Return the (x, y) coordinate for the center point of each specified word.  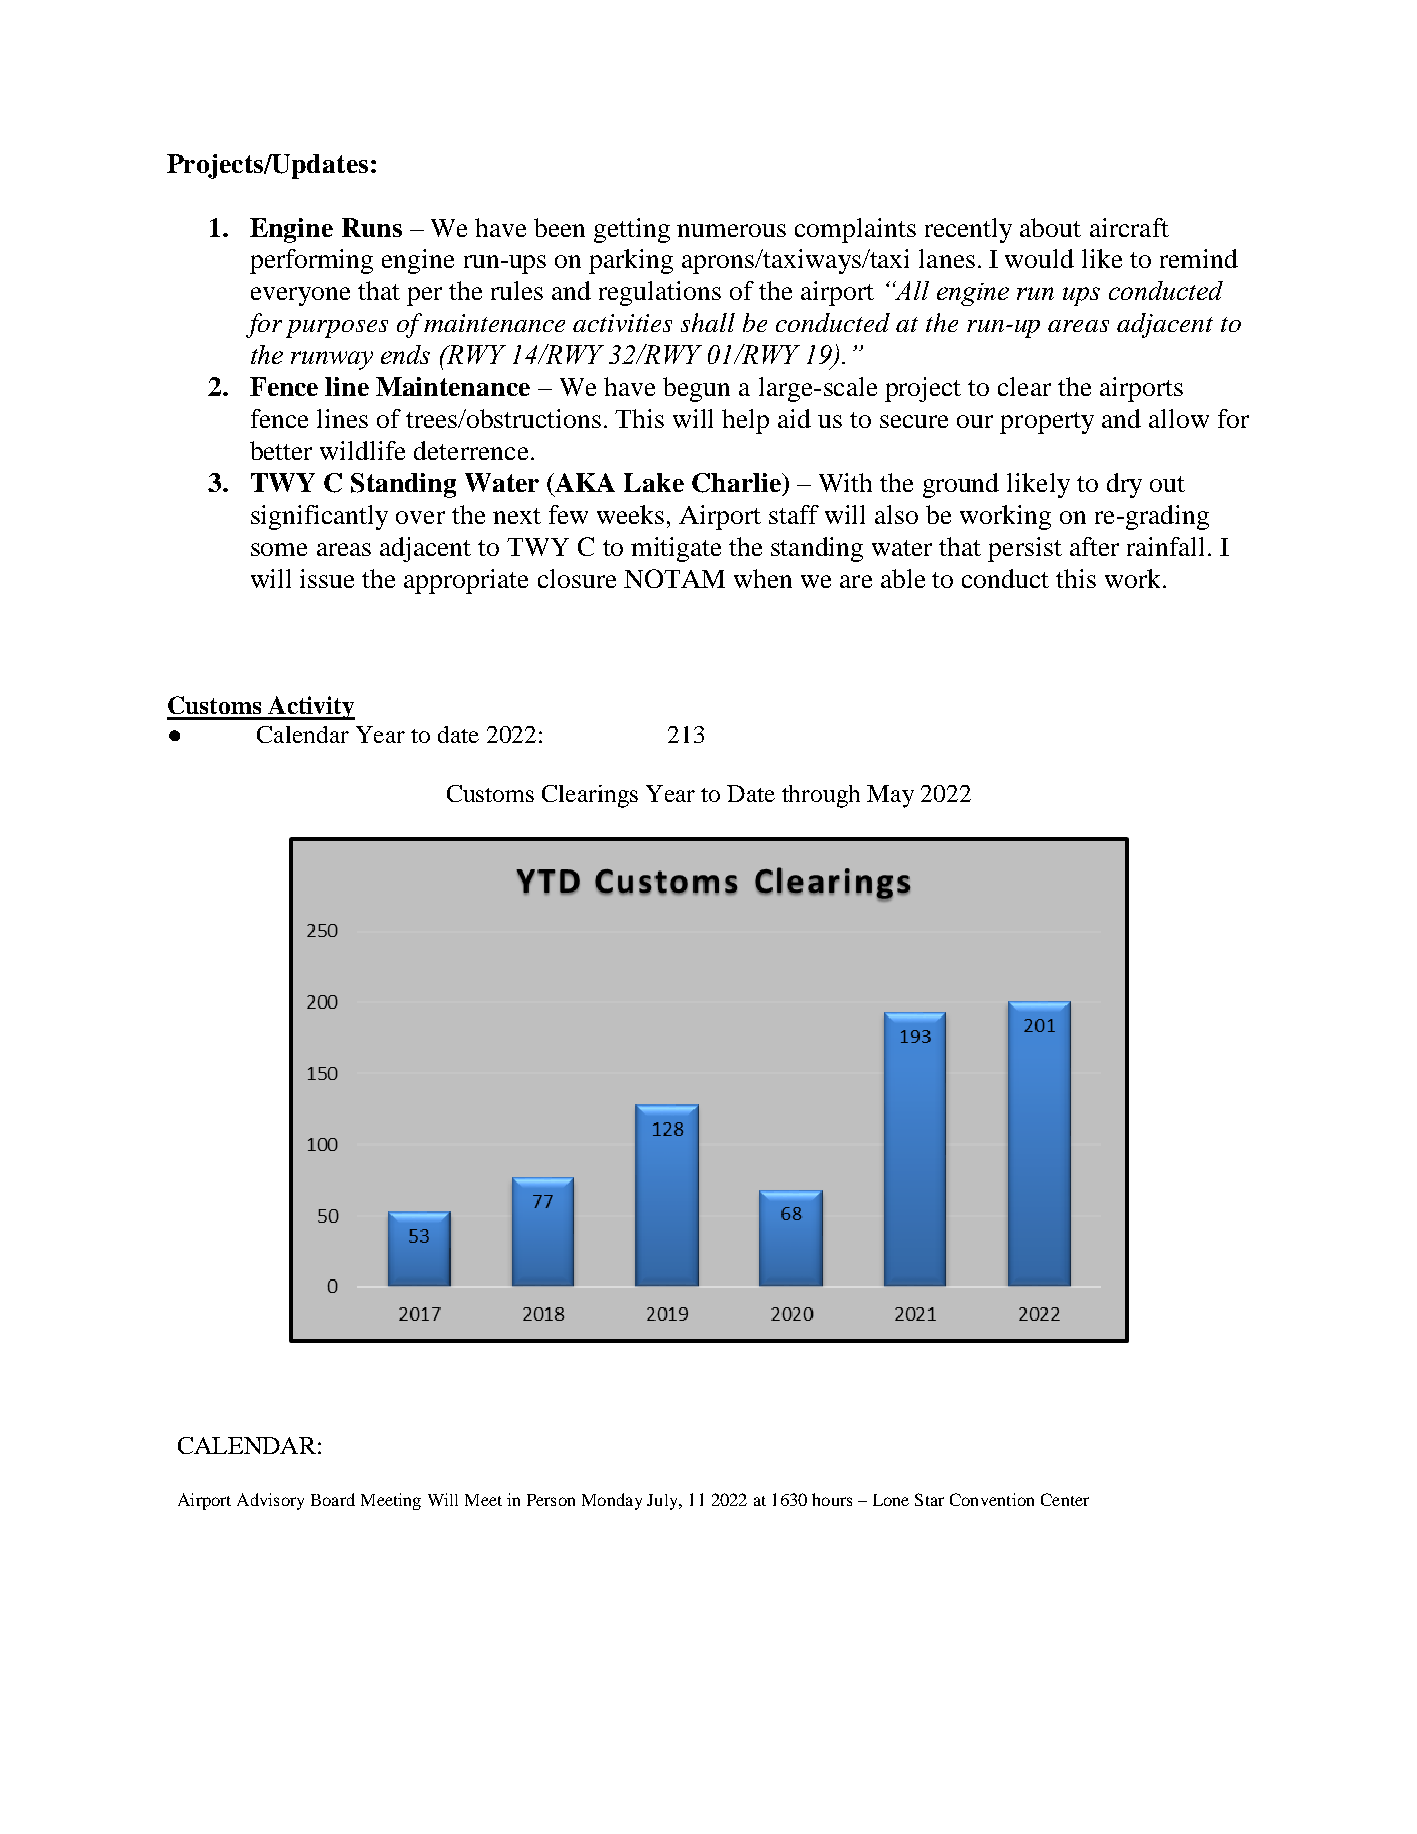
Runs (372, 227)
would (1039, 258)
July (663, 1502)
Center (1065, 1499)
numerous (731, 230)
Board (333, 1499)
